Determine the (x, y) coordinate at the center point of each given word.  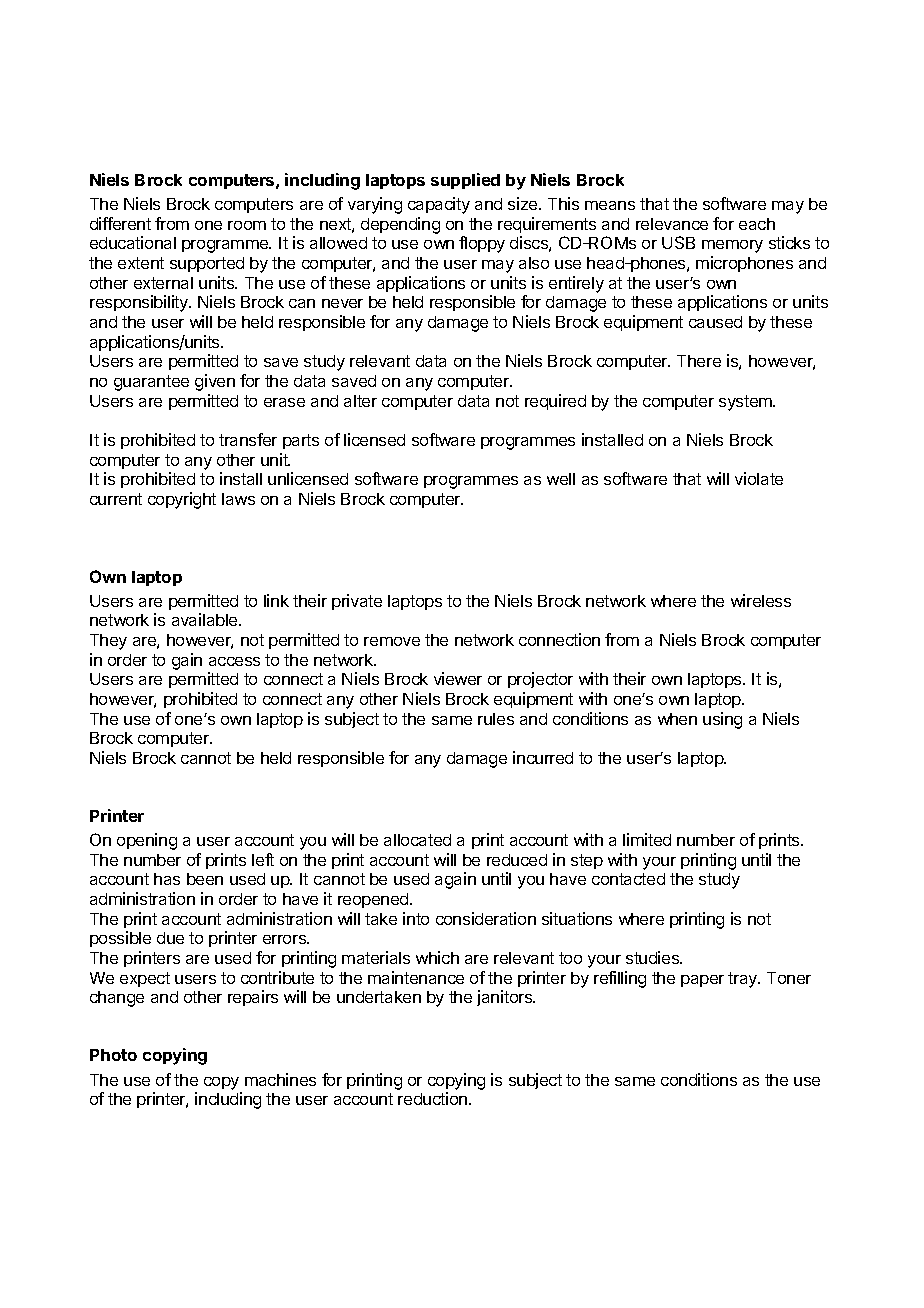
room (247, 225)
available (206, 619)
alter (360, 401)
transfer (248, 439)
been (205, 879)
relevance (672, 224)
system (746, 403)
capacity (439, 205)
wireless (761, 600)
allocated (417, 840)
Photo (113, 1055)
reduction (432, 1098)
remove (392, 641)
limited (647, 839)
